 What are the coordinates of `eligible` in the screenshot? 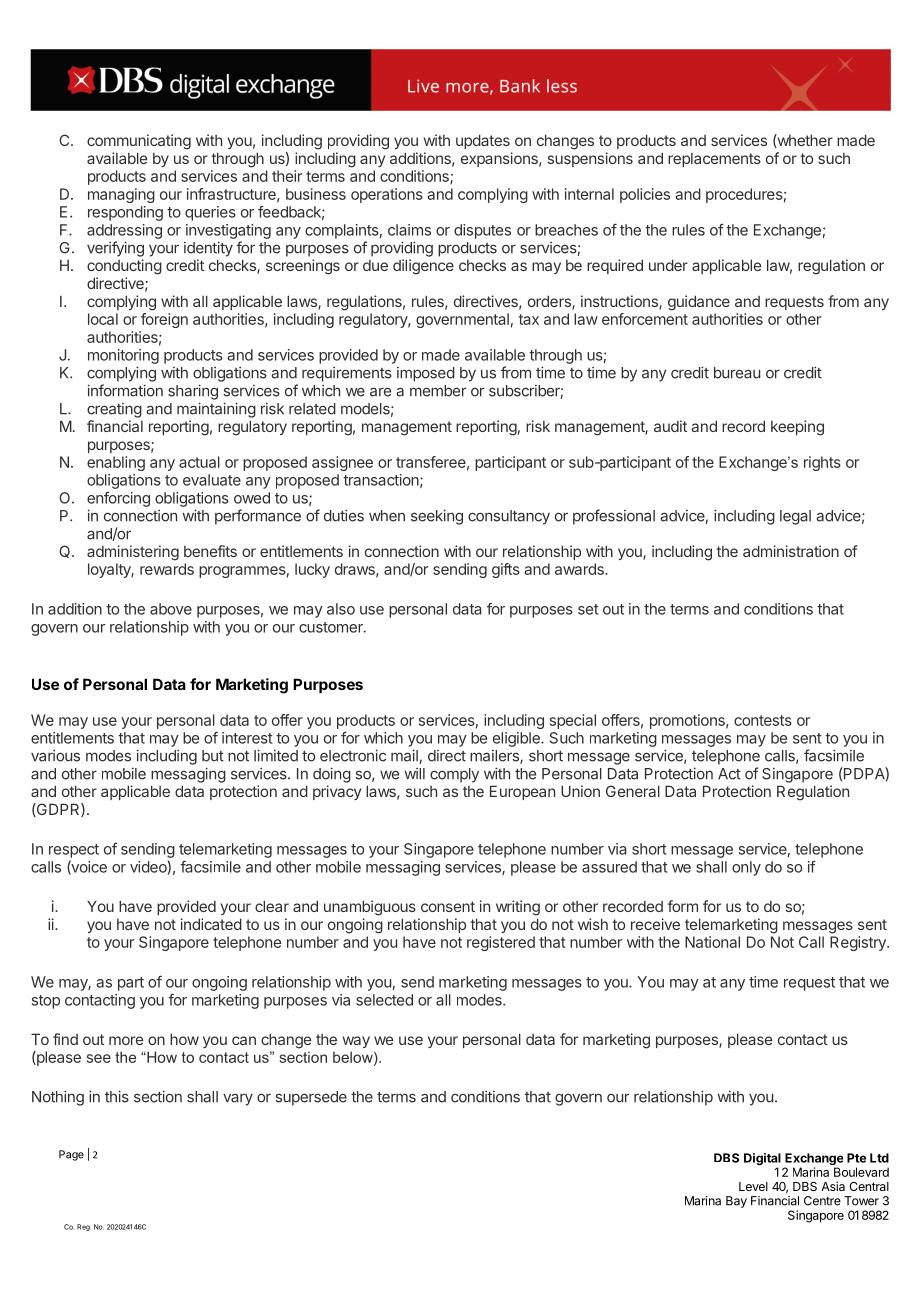 It's located at (517, 739).
